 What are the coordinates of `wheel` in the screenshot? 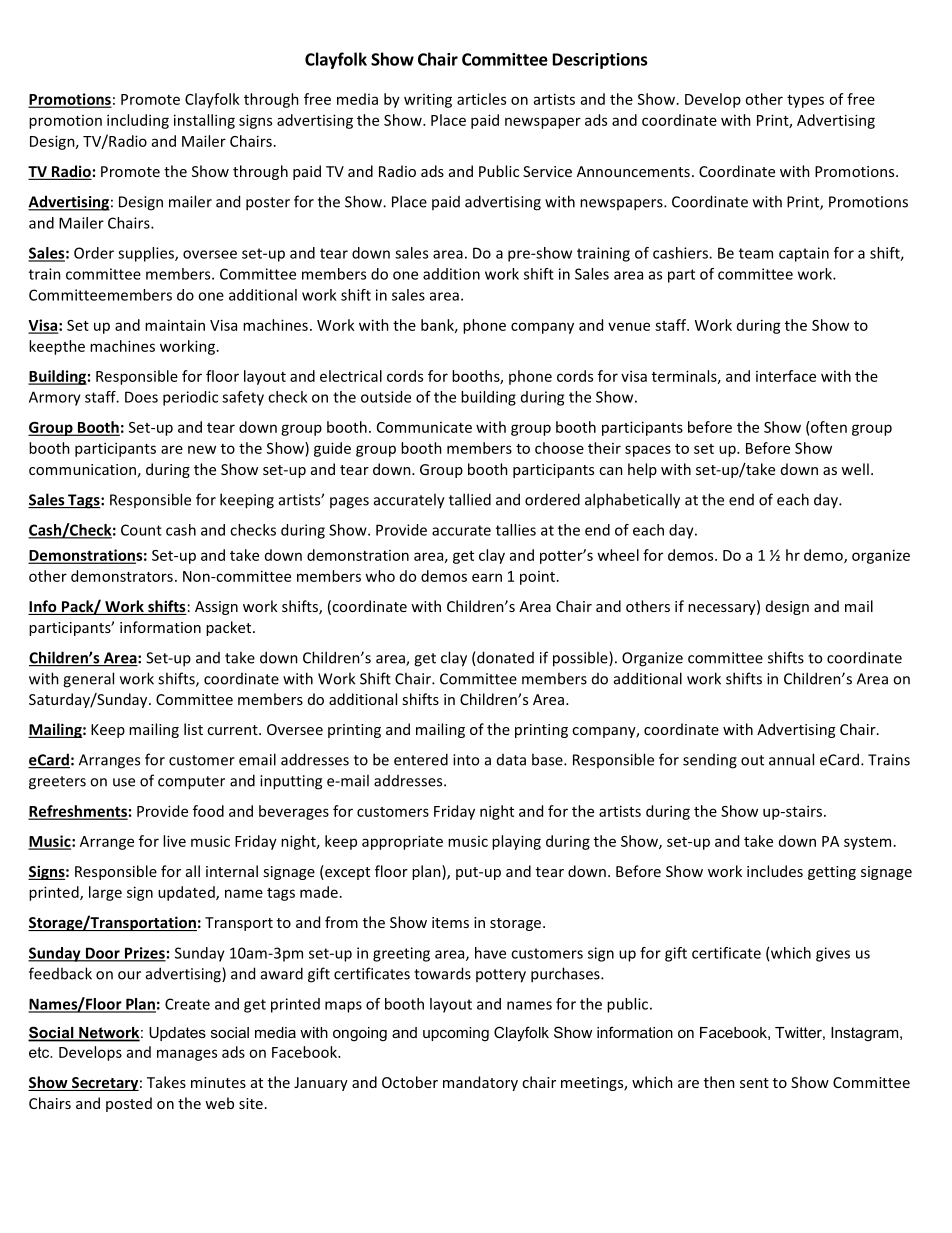 It's located at (618, 555).
